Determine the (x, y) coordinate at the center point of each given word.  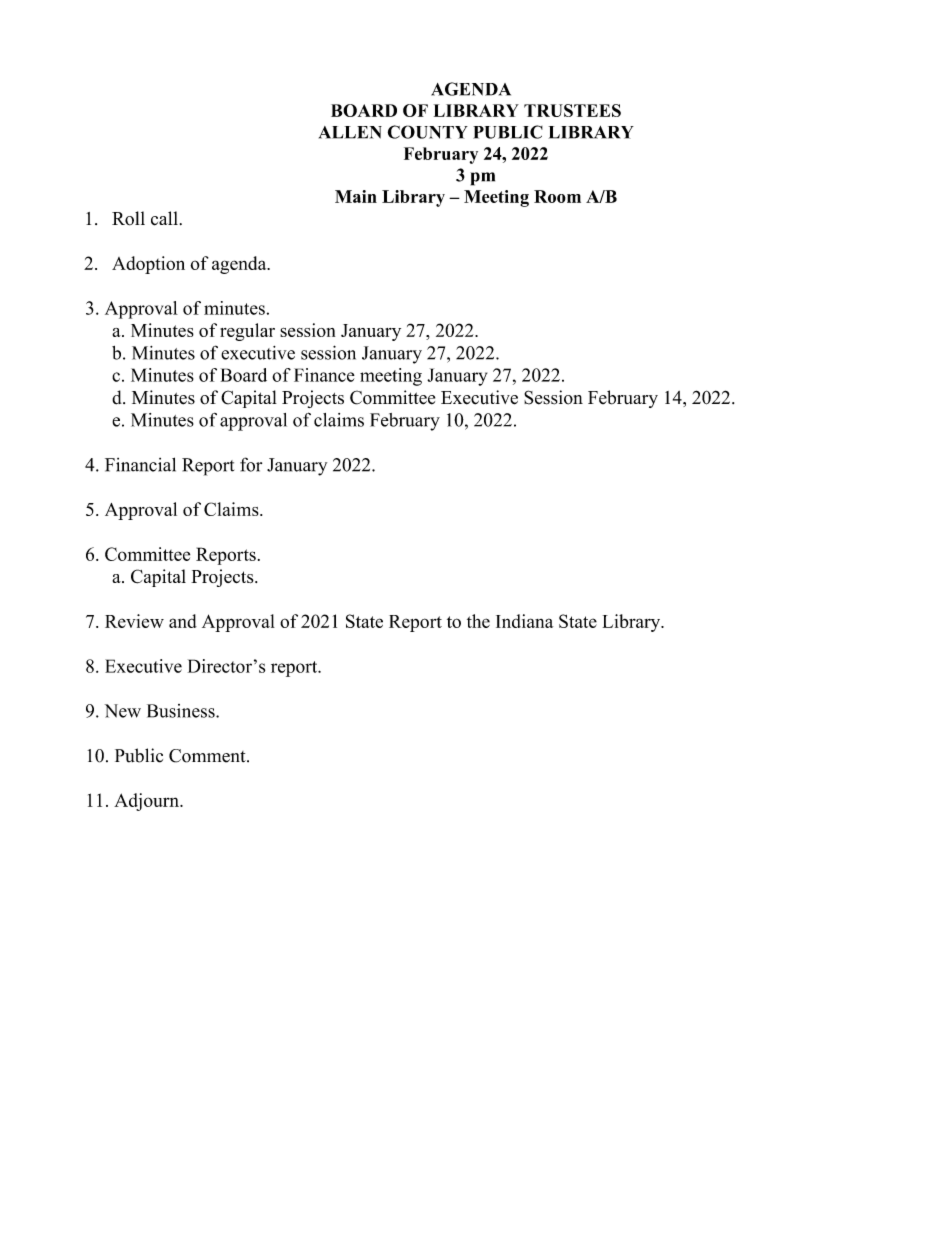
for (251, 464)
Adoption (148, 265)
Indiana (524, 621)
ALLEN (350, 132)
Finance (324, 375)
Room (557, 196)
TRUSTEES (572, 110)
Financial (140, 464)
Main (356, 196)
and (183, 621)
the (478, 621)
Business (182, 711)
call (164, 218)
